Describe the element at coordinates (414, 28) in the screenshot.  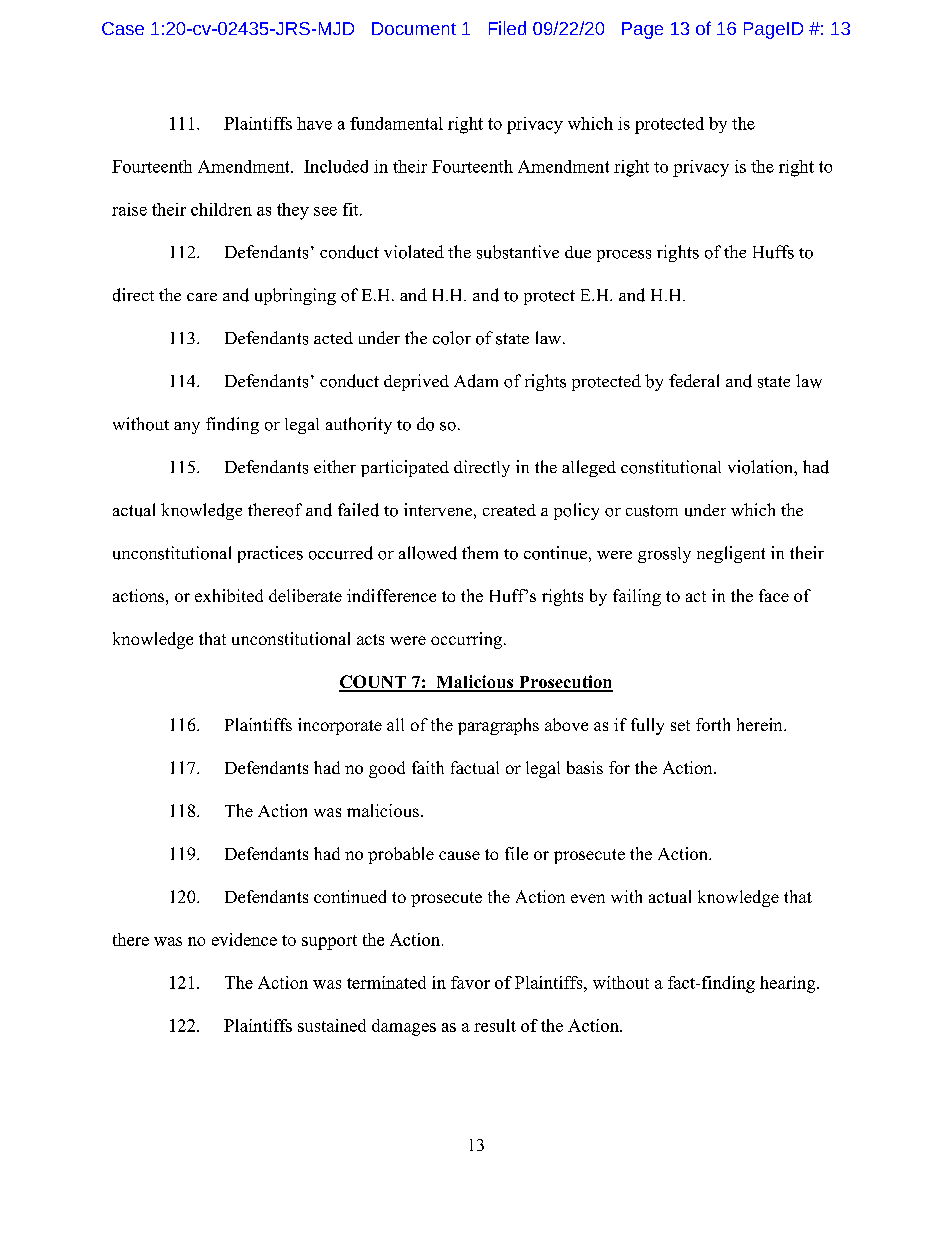
I see `Document` at that location.
